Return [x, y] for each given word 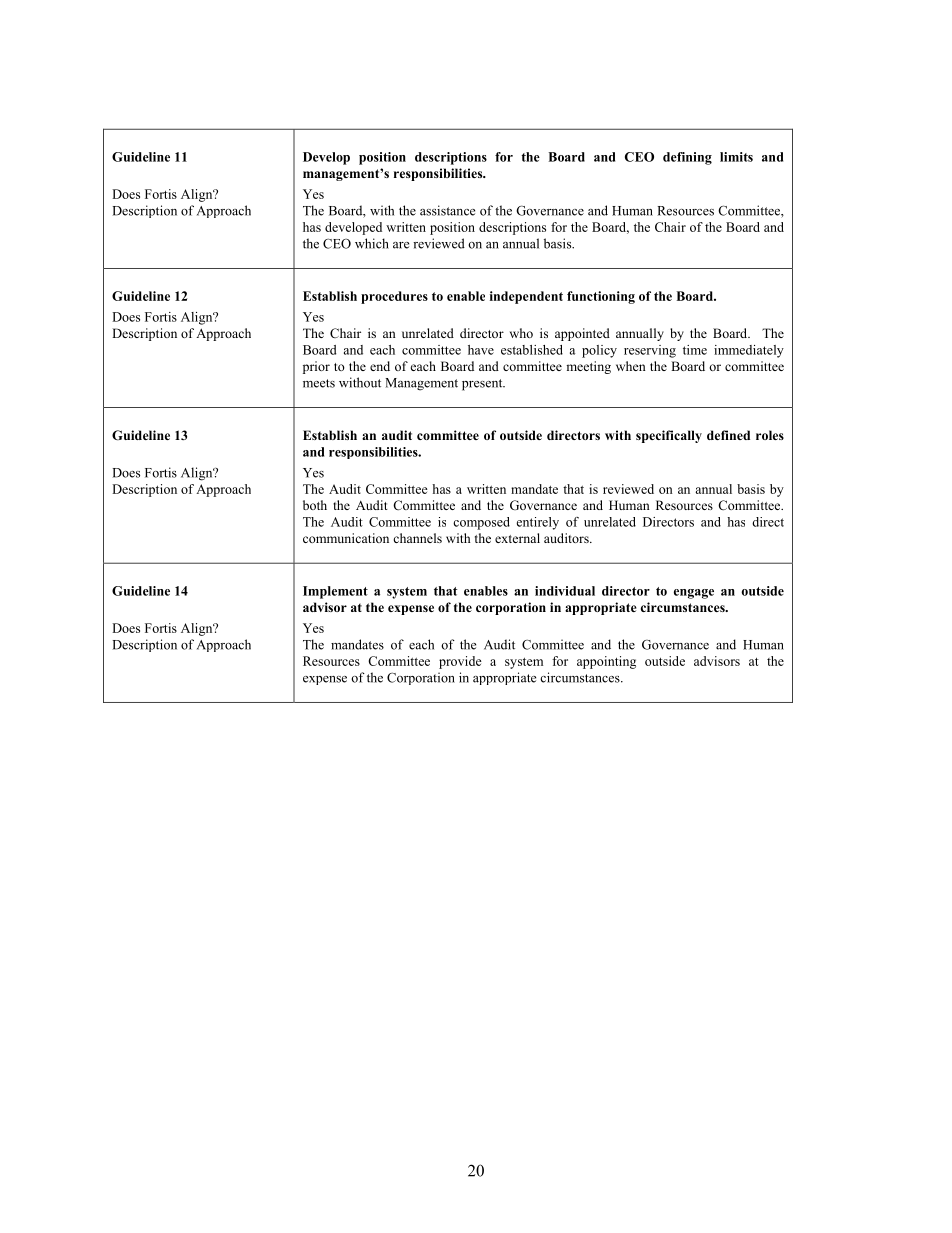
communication [346, 538]
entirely [537, 523]
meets [319, 383]
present [483, 385]
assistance [447, 210]
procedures [394, 297]
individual [565, 591]
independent [526, 297]
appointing [606, 662]
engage [694, 594]
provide [460, 662]
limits [736, 157]
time [695, 350]
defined [728, 435]
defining [687, 158]
